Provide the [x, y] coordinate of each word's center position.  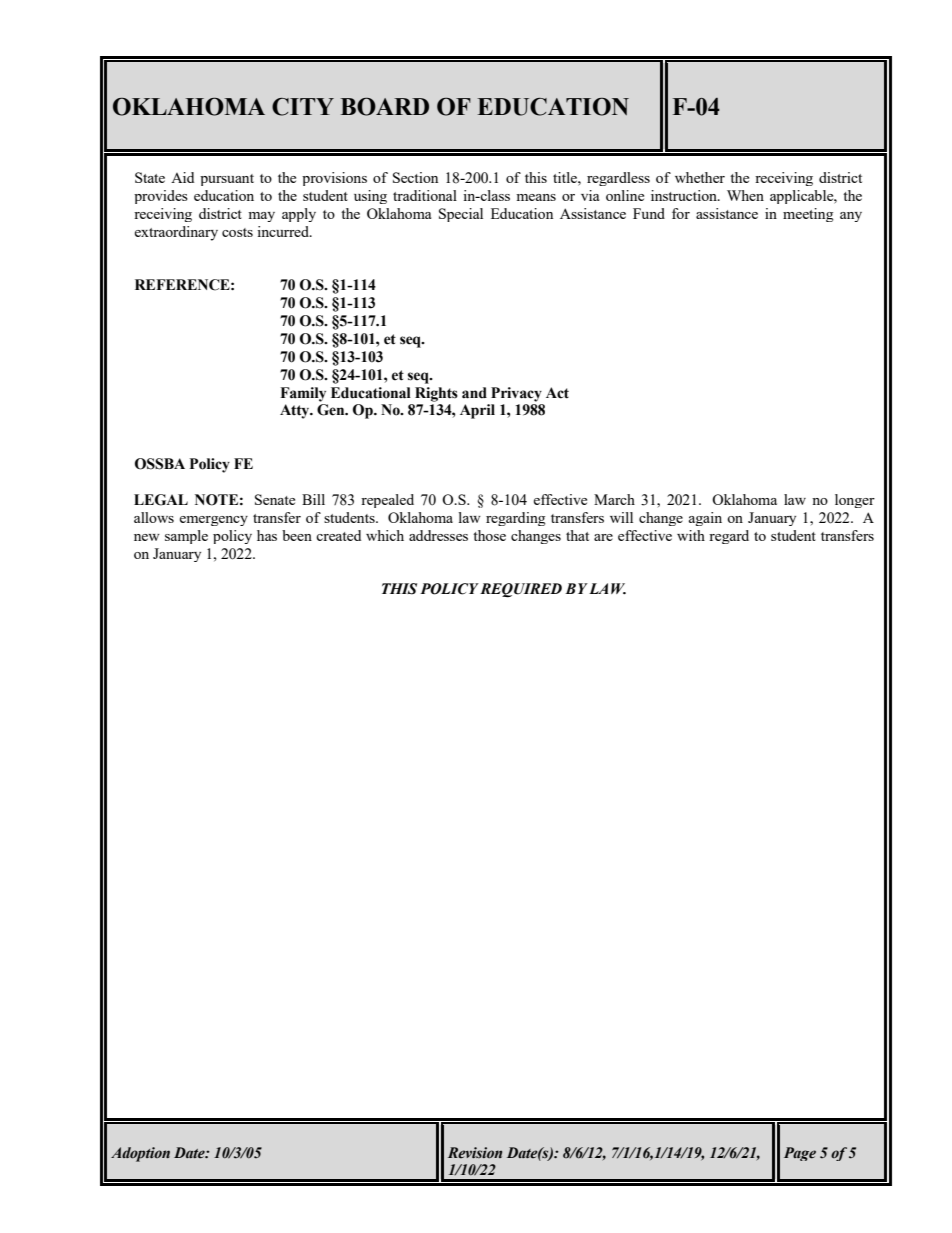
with [691, 535]
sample [186, 537]
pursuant [227, 180]
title [566, 177]
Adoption [140, 1154]
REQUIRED [521, 590]
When [745, 195]
